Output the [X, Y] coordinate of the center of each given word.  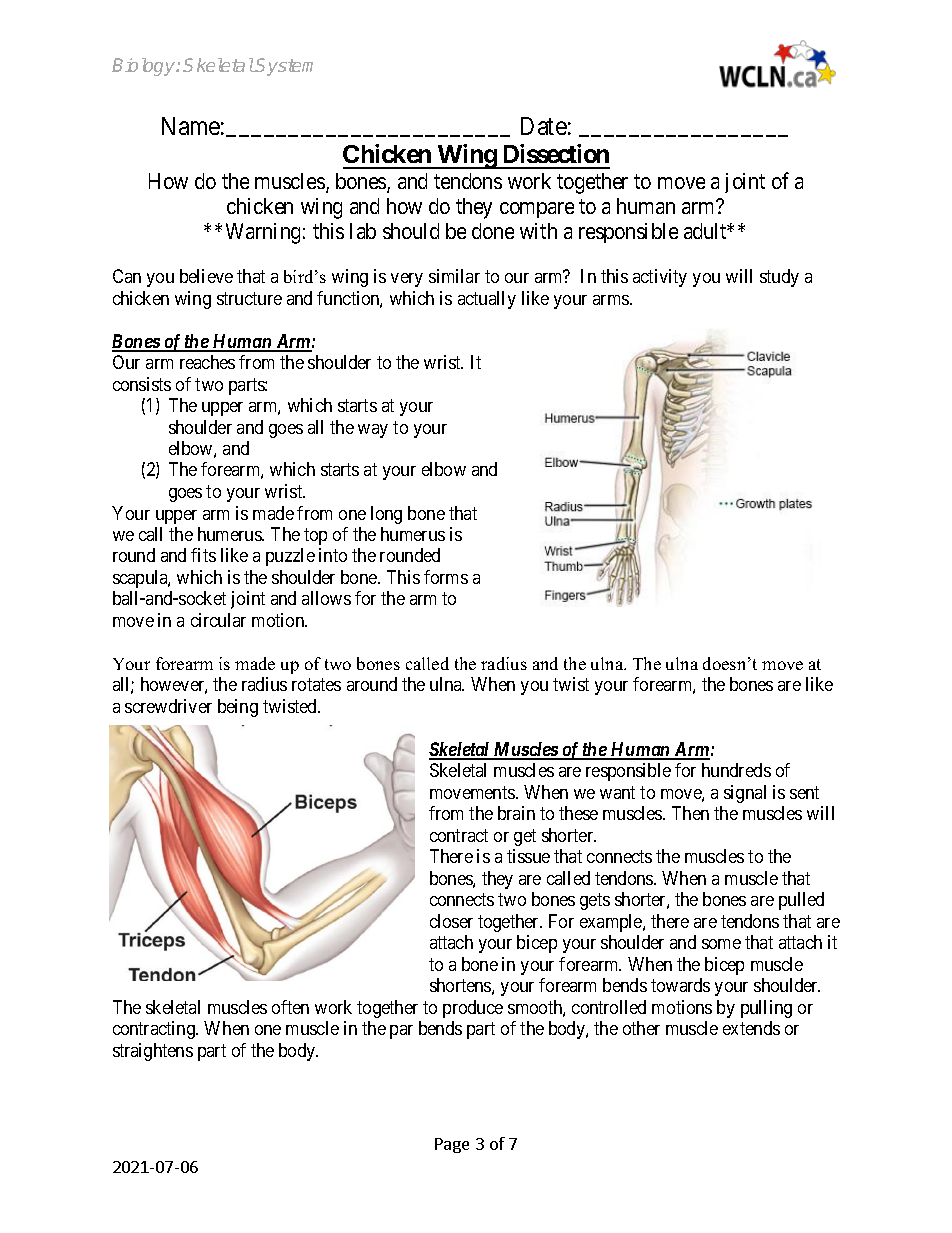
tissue [528, 856]
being [238, 708]
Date [544, 126]
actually [487, 300]
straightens [153, 1052]
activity [660, 278]
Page [452, 1145]
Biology [145, 67]
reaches [207, 362]
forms [446, 577]
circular [218, 620]
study [779, 278]
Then [690, 813]
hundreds [736, 770]
